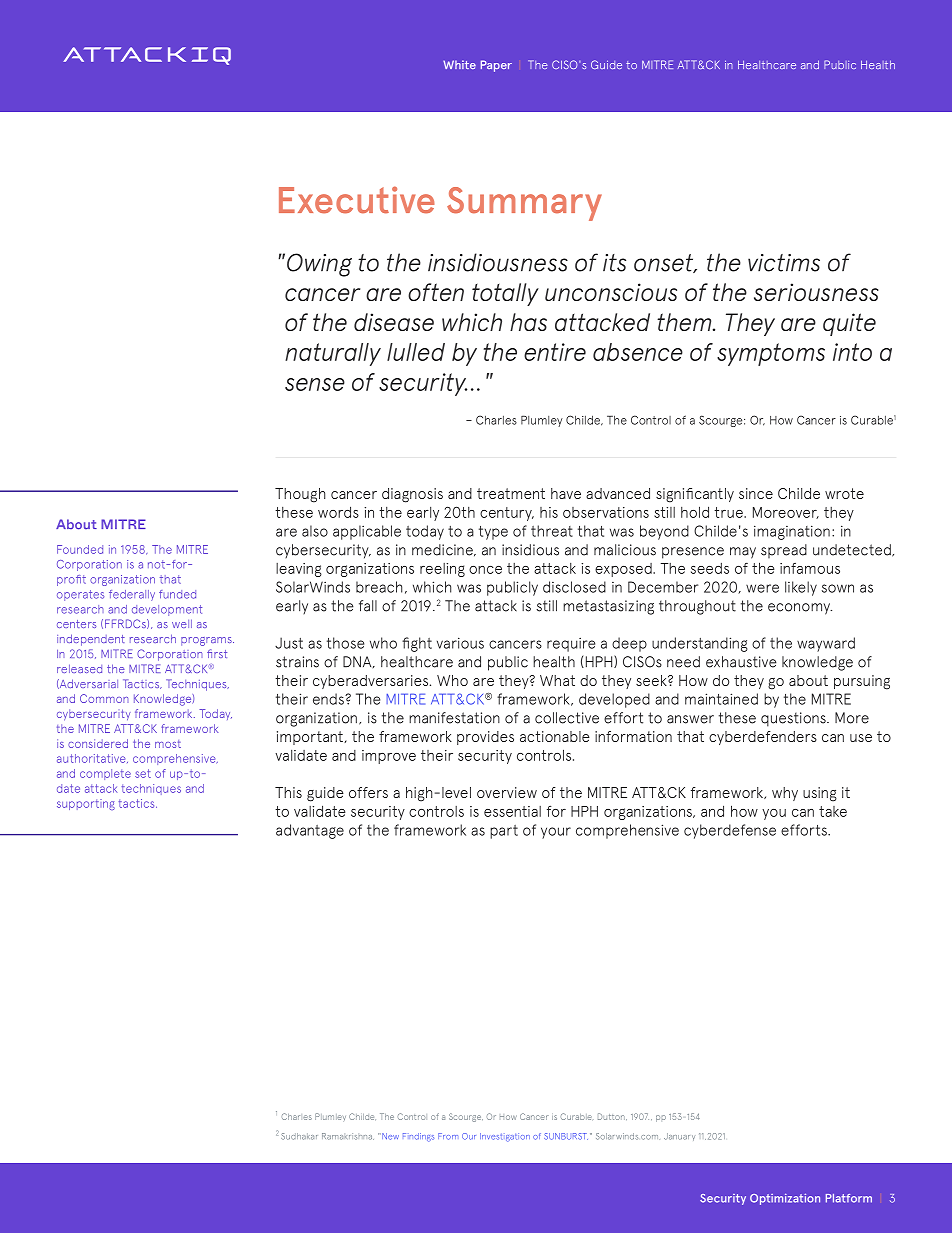  I want to click on Ramakrishna, so click(348, 1136).
